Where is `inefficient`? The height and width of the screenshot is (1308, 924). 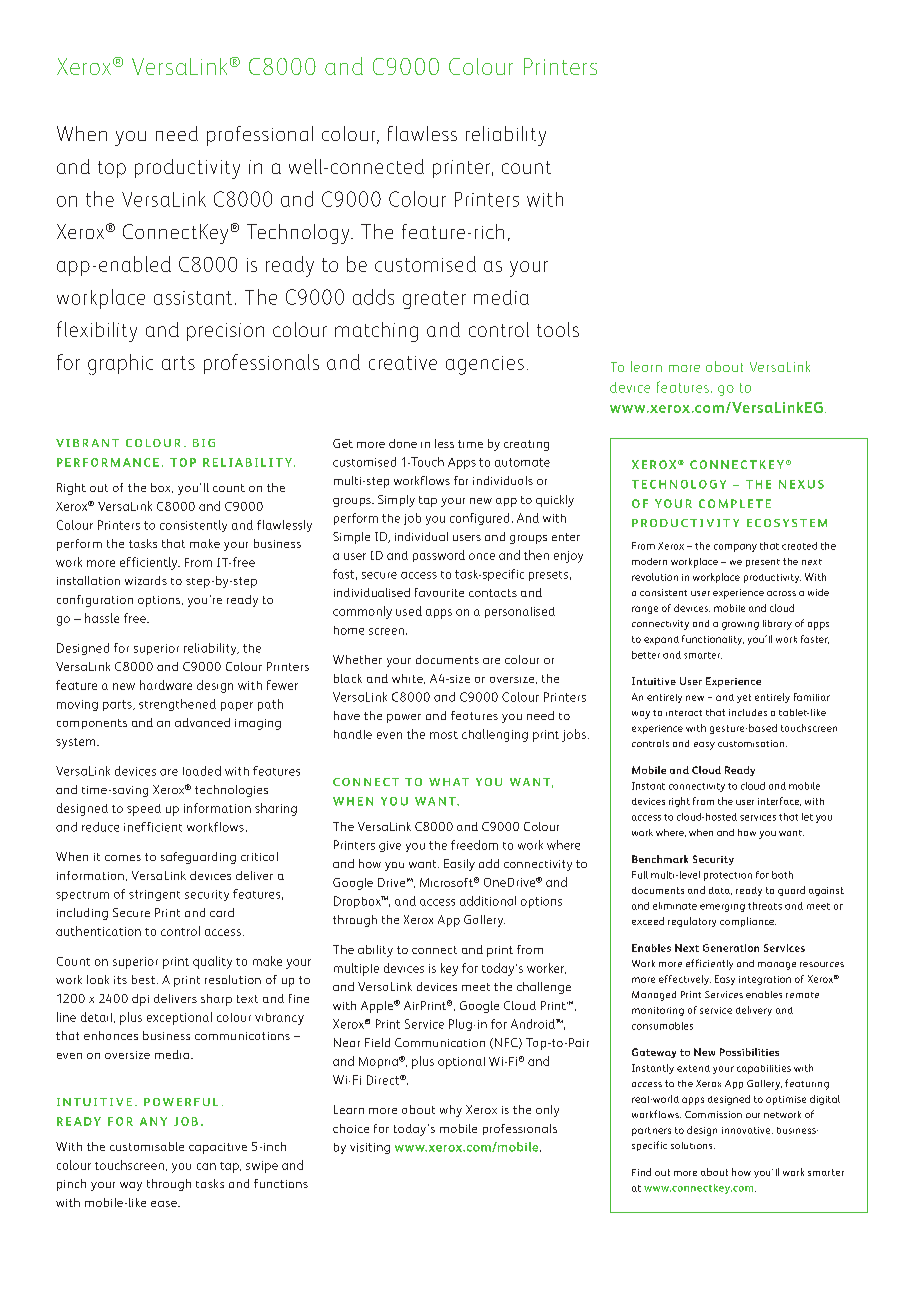 inefficient is located at coordinates (153, 827).
